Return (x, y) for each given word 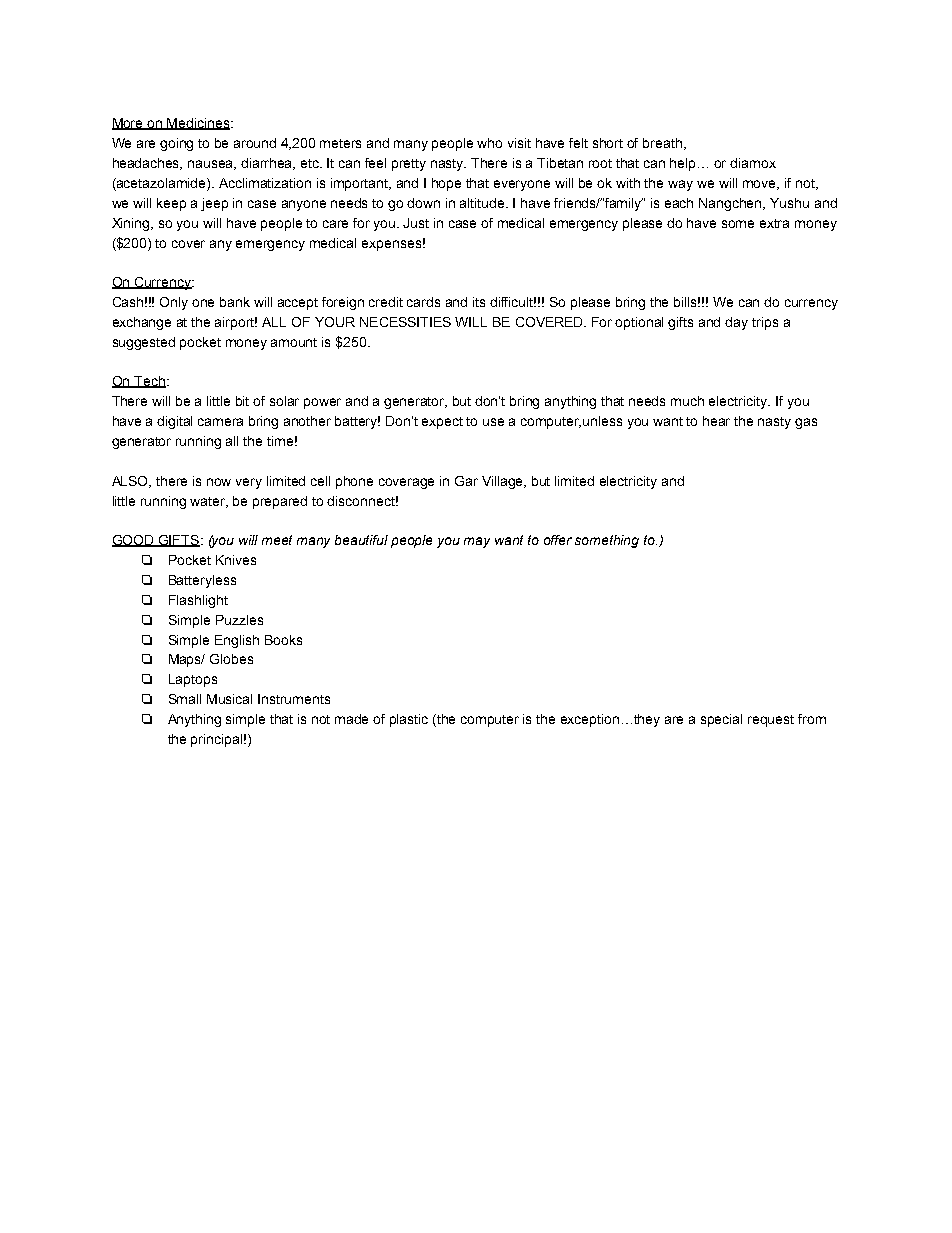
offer (558, 540)
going (176, 144)
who (489, 143)
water (209, 502)
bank (235, 302)
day (736, 323)
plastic (409, 720)
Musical (229, 699)
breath (662, 143)
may (477, 542)
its (479, 302)
